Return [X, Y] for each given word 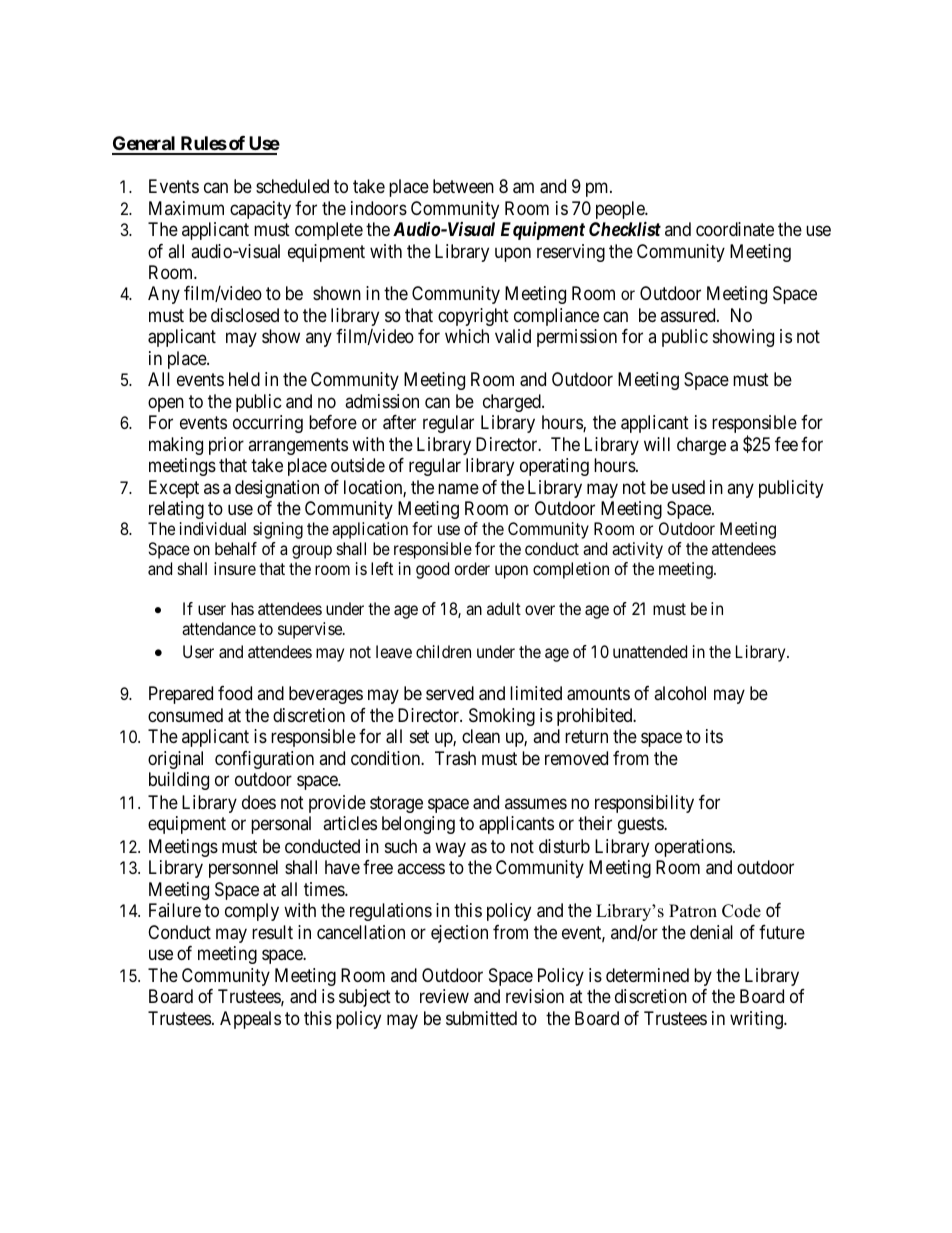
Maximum [186, 208]
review [444, 996]
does [259, 802]
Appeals [250, 1020]
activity [637, 550]
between [463, 186]
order [472, 568]
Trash [455, 758]
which [467, 336]
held [244, 379]
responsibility [644, 804]
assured [689, 315]
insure [235, 568]
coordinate [735, 229]
